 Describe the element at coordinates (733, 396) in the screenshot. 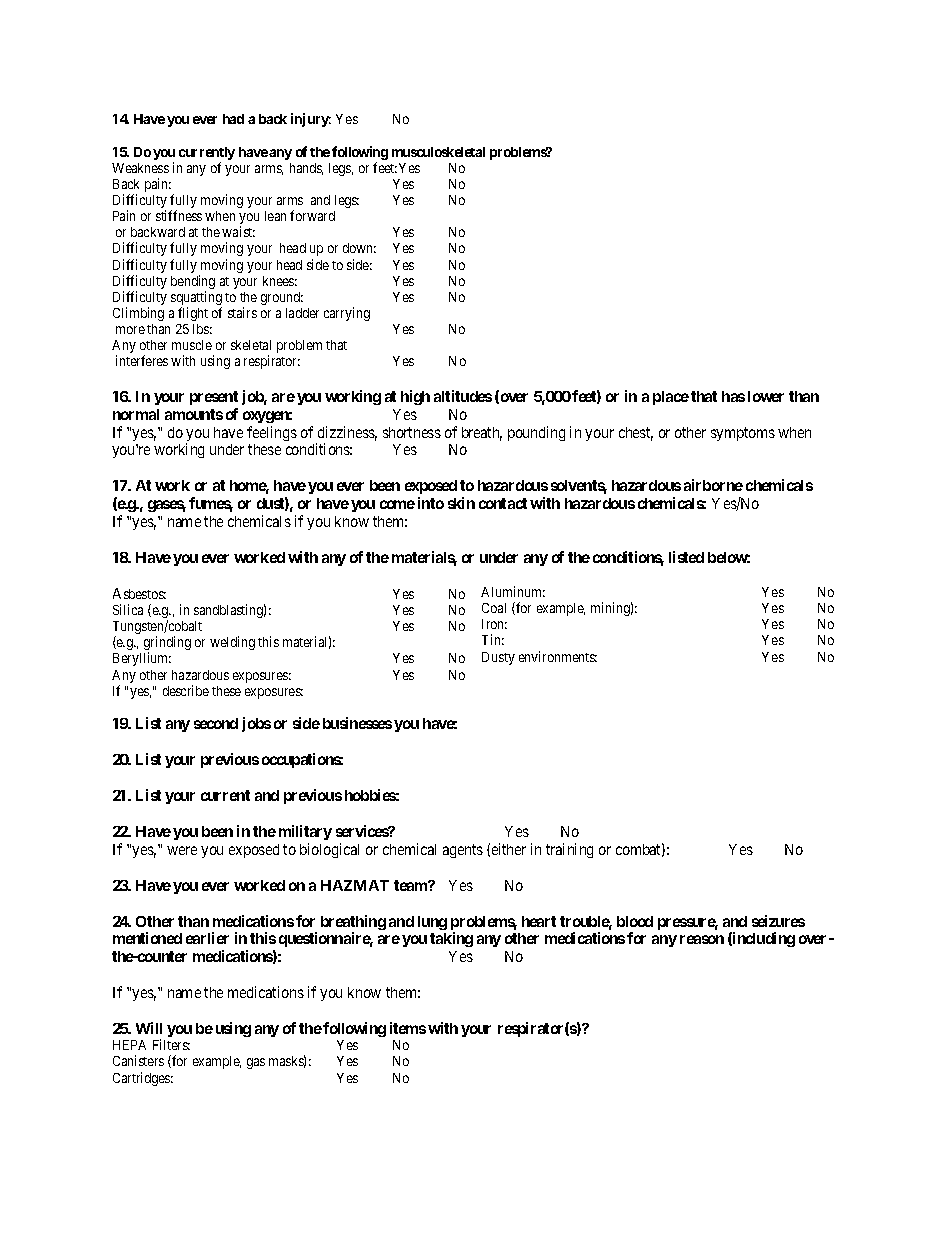

I see `has` at that location.
